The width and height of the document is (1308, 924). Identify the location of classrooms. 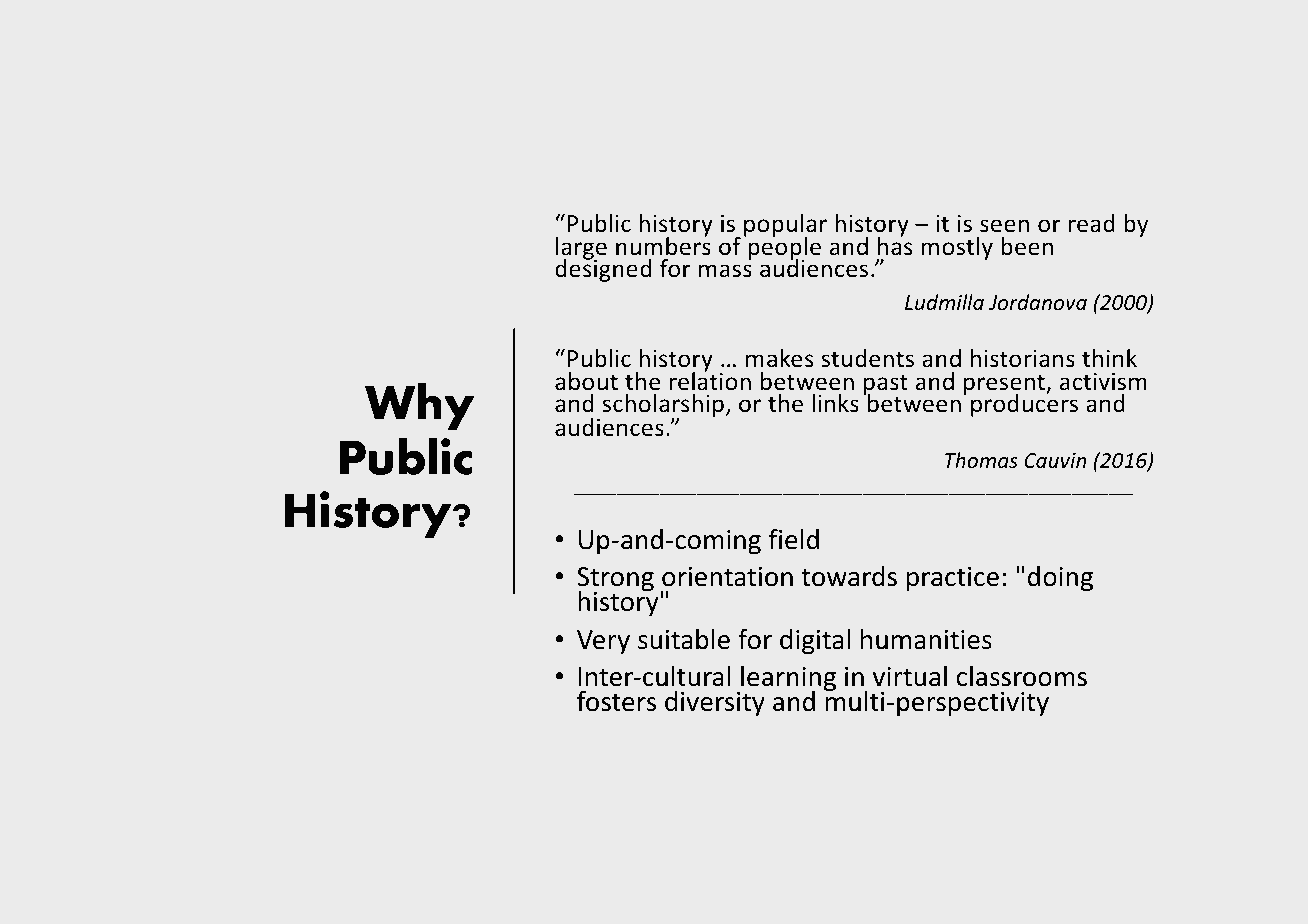
(1022, 676).
